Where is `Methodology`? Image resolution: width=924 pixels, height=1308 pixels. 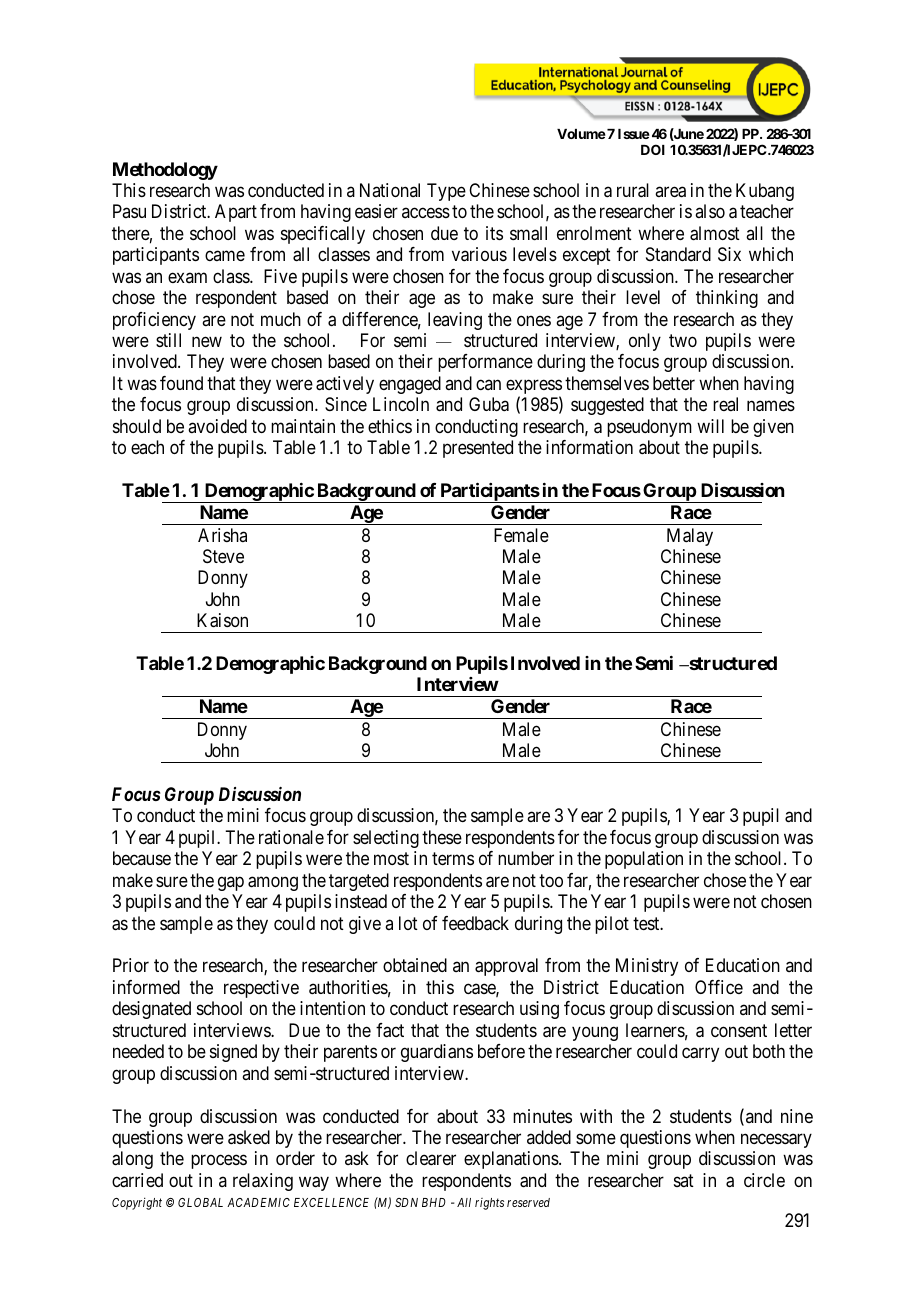
Methodology is located at coordinates (165, 171).
